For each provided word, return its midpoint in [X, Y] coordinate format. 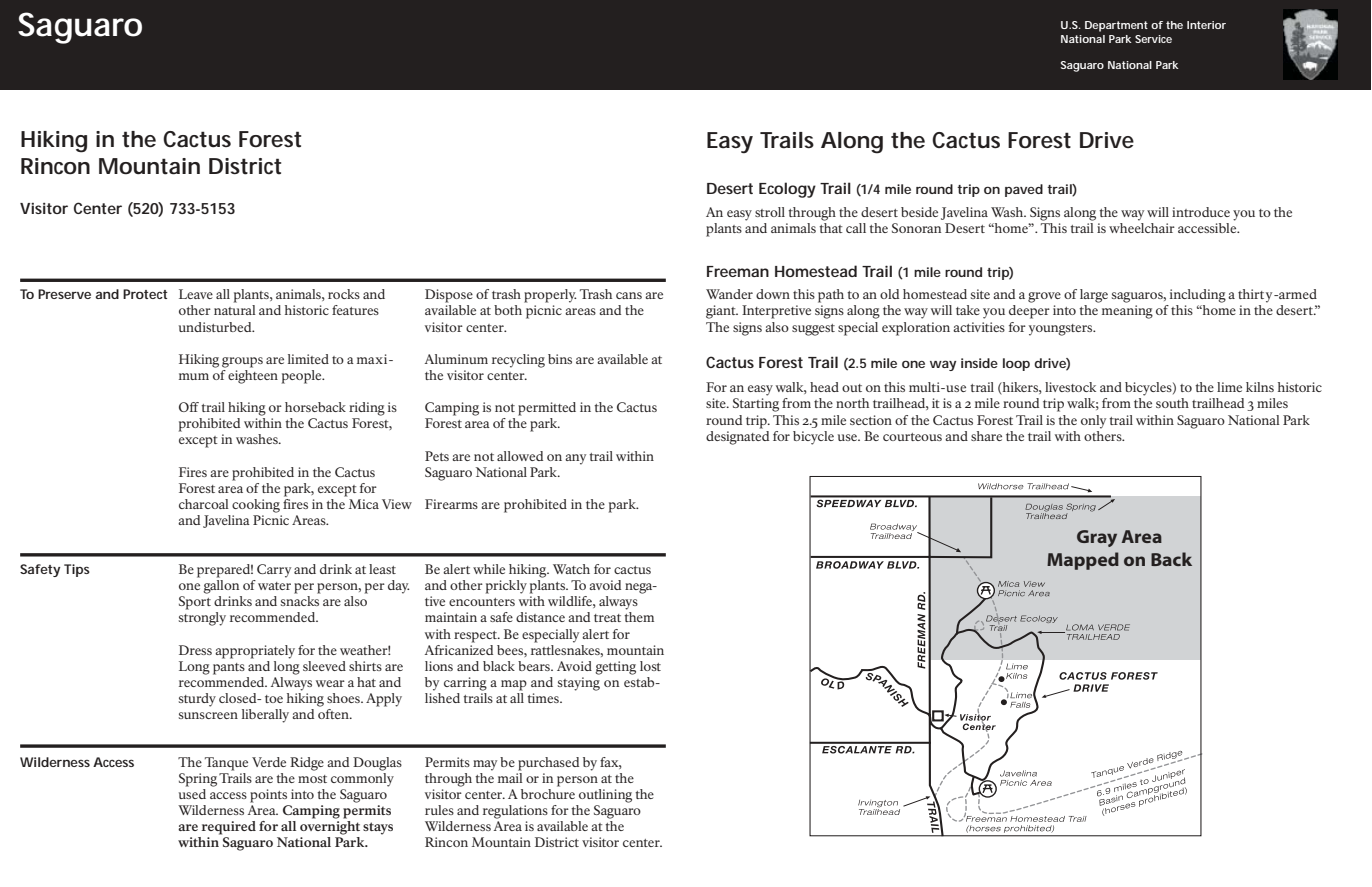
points [268, 796]
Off [189, 407]
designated [737, 436]
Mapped [1083, 561]
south [1172, 403]
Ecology [787, 190]
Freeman [738, 271]
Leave [196, 294]
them [639, 617]
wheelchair [1142, 228]
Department [1116, 26]
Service [1153, 39]
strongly [202, 619]
